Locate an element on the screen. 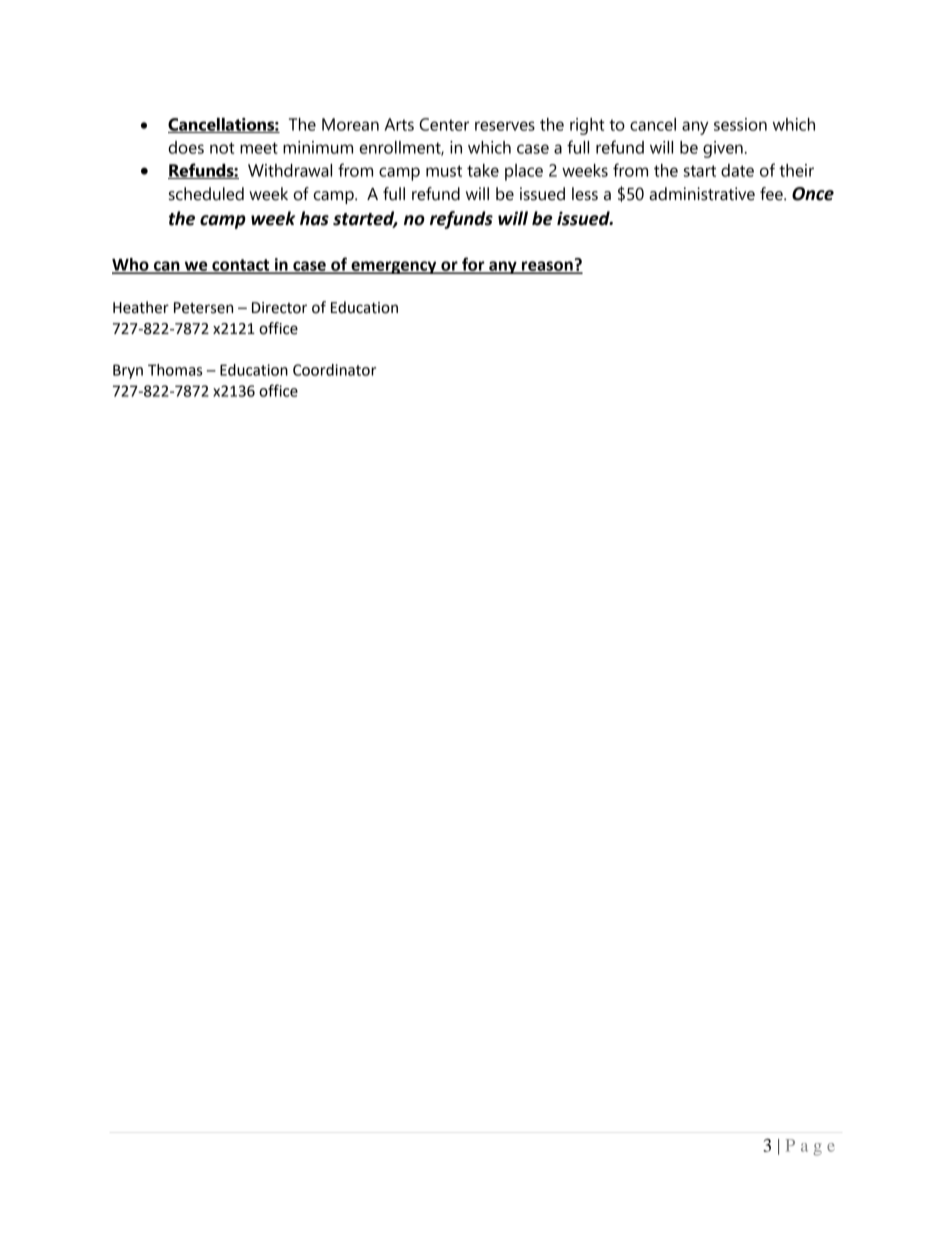  reserves is located at coordinates (505, 126).
